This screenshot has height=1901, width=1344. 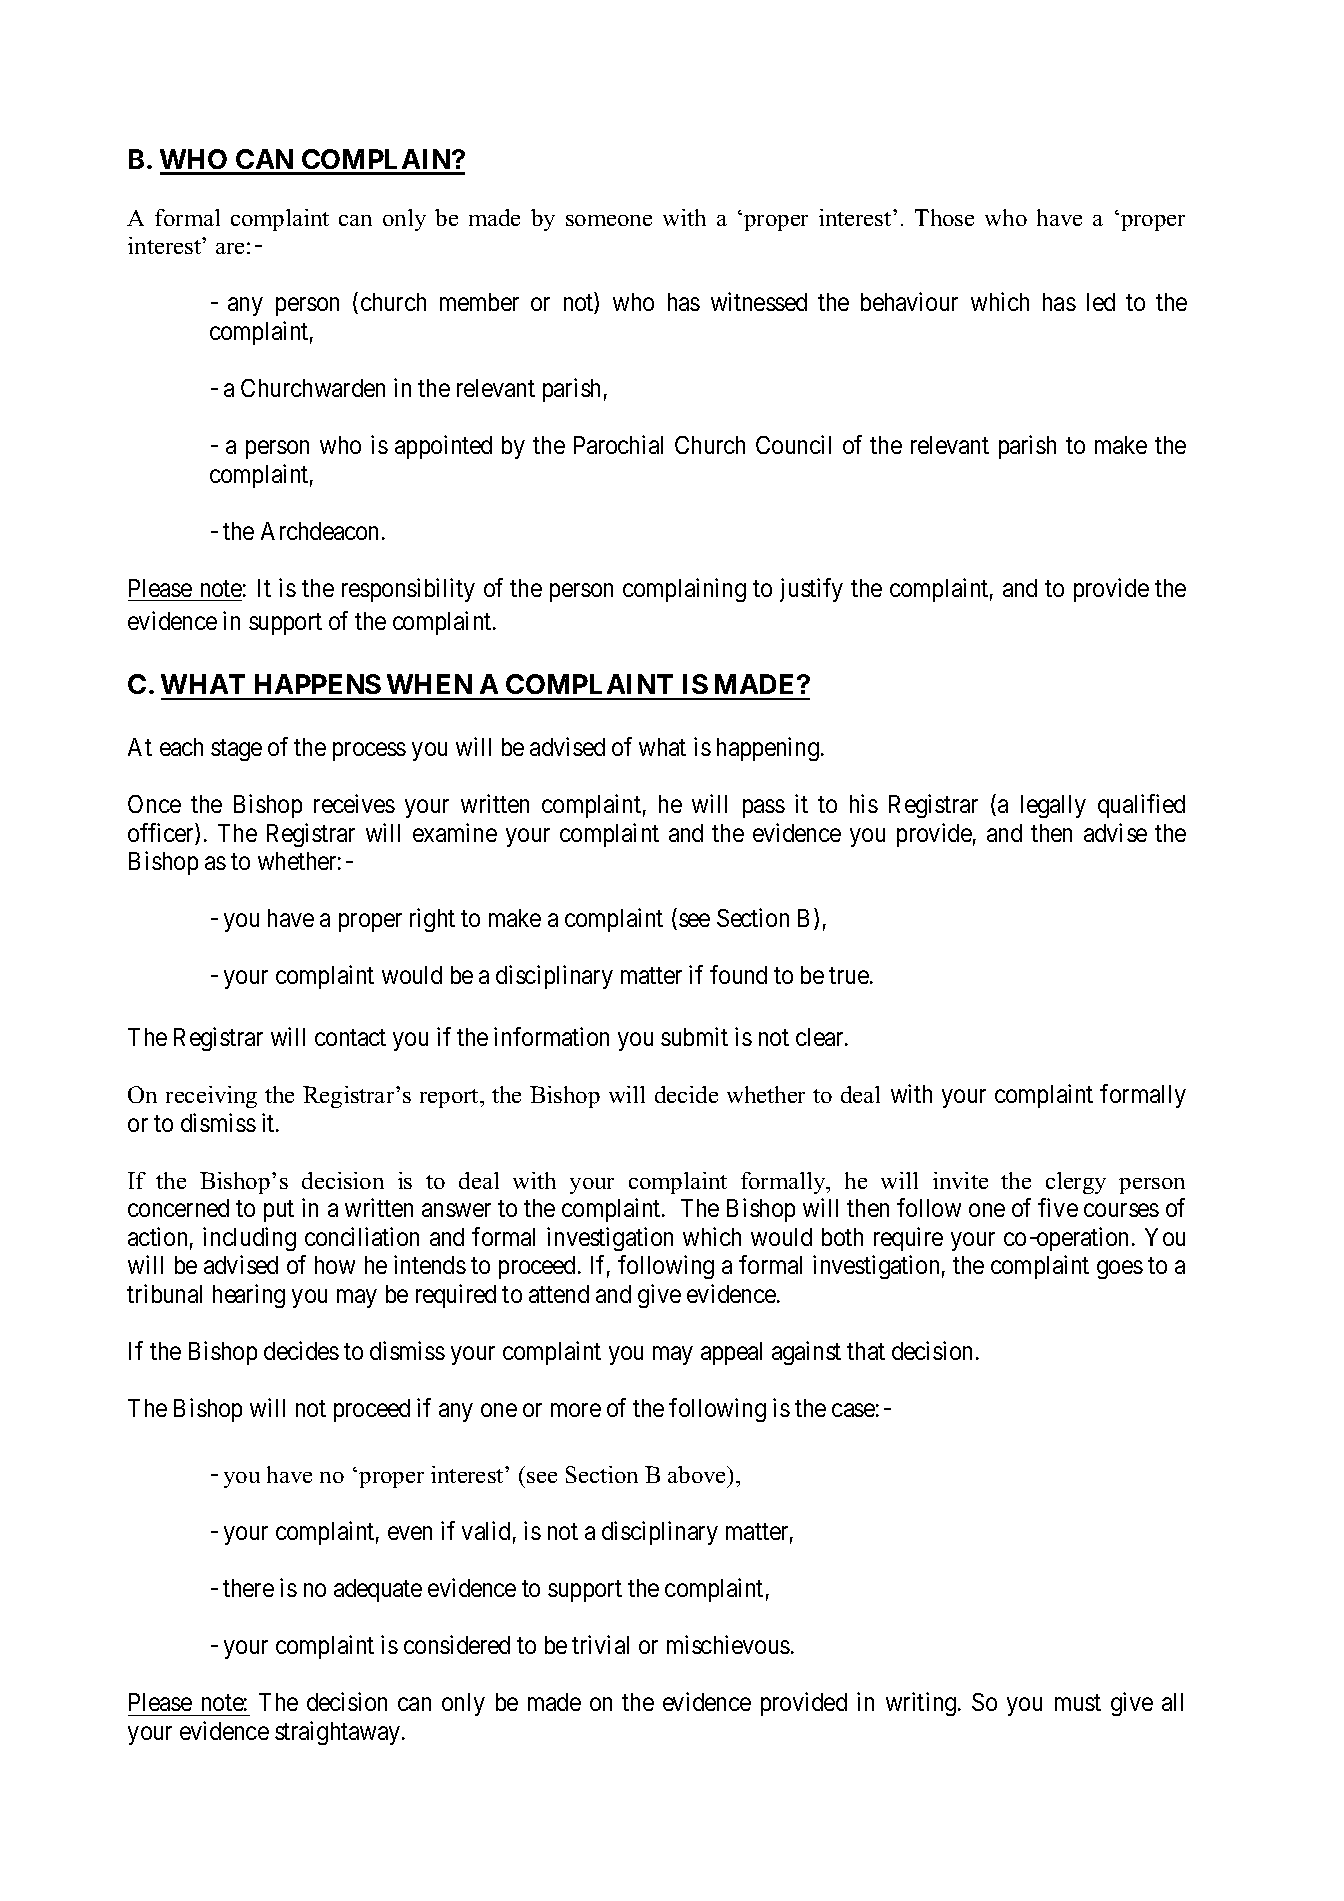 I want to click on attend, so click(x=559, y=1294).
